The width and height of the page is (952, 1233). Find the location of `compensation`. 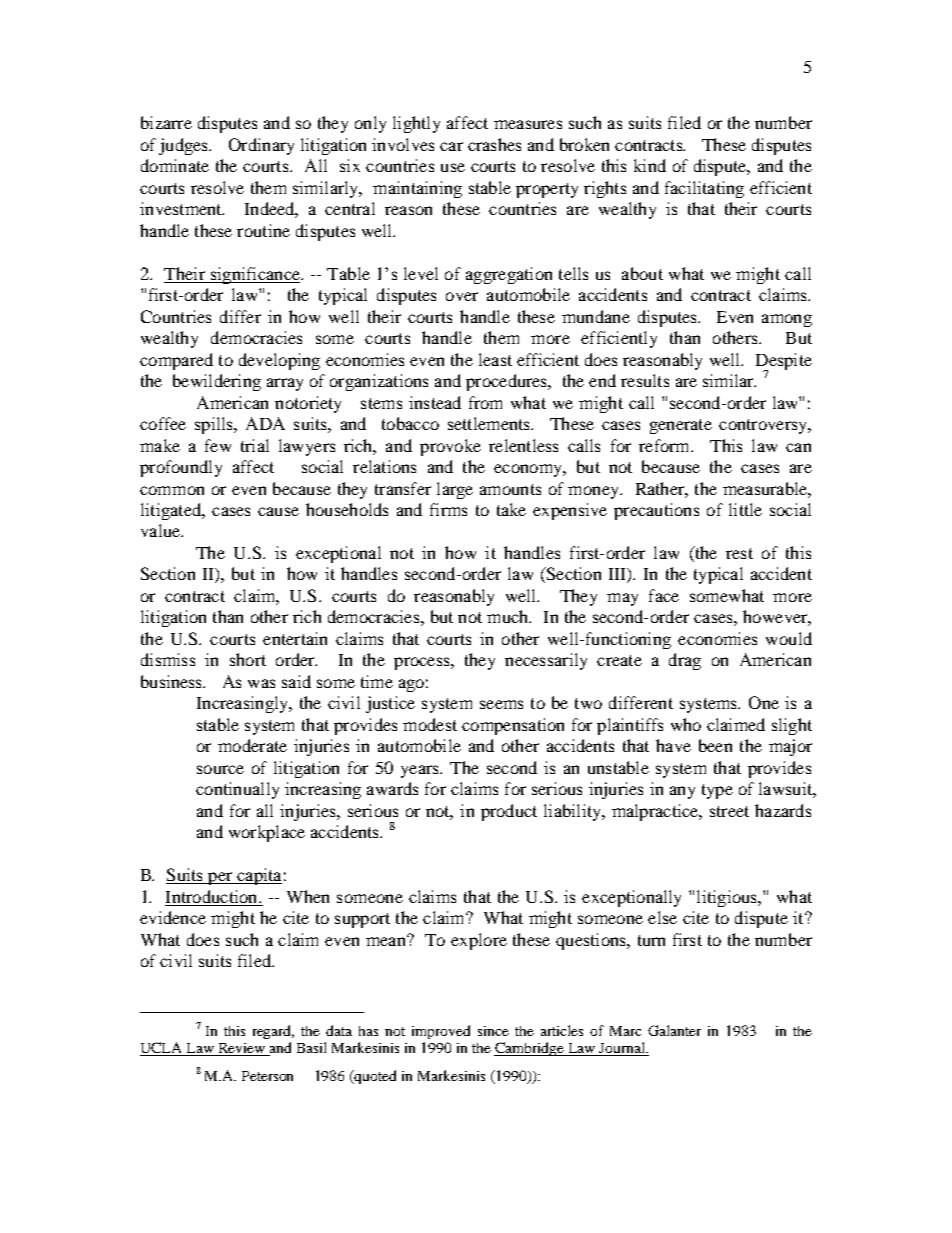

compensation is located at coordinates (513, 726).
